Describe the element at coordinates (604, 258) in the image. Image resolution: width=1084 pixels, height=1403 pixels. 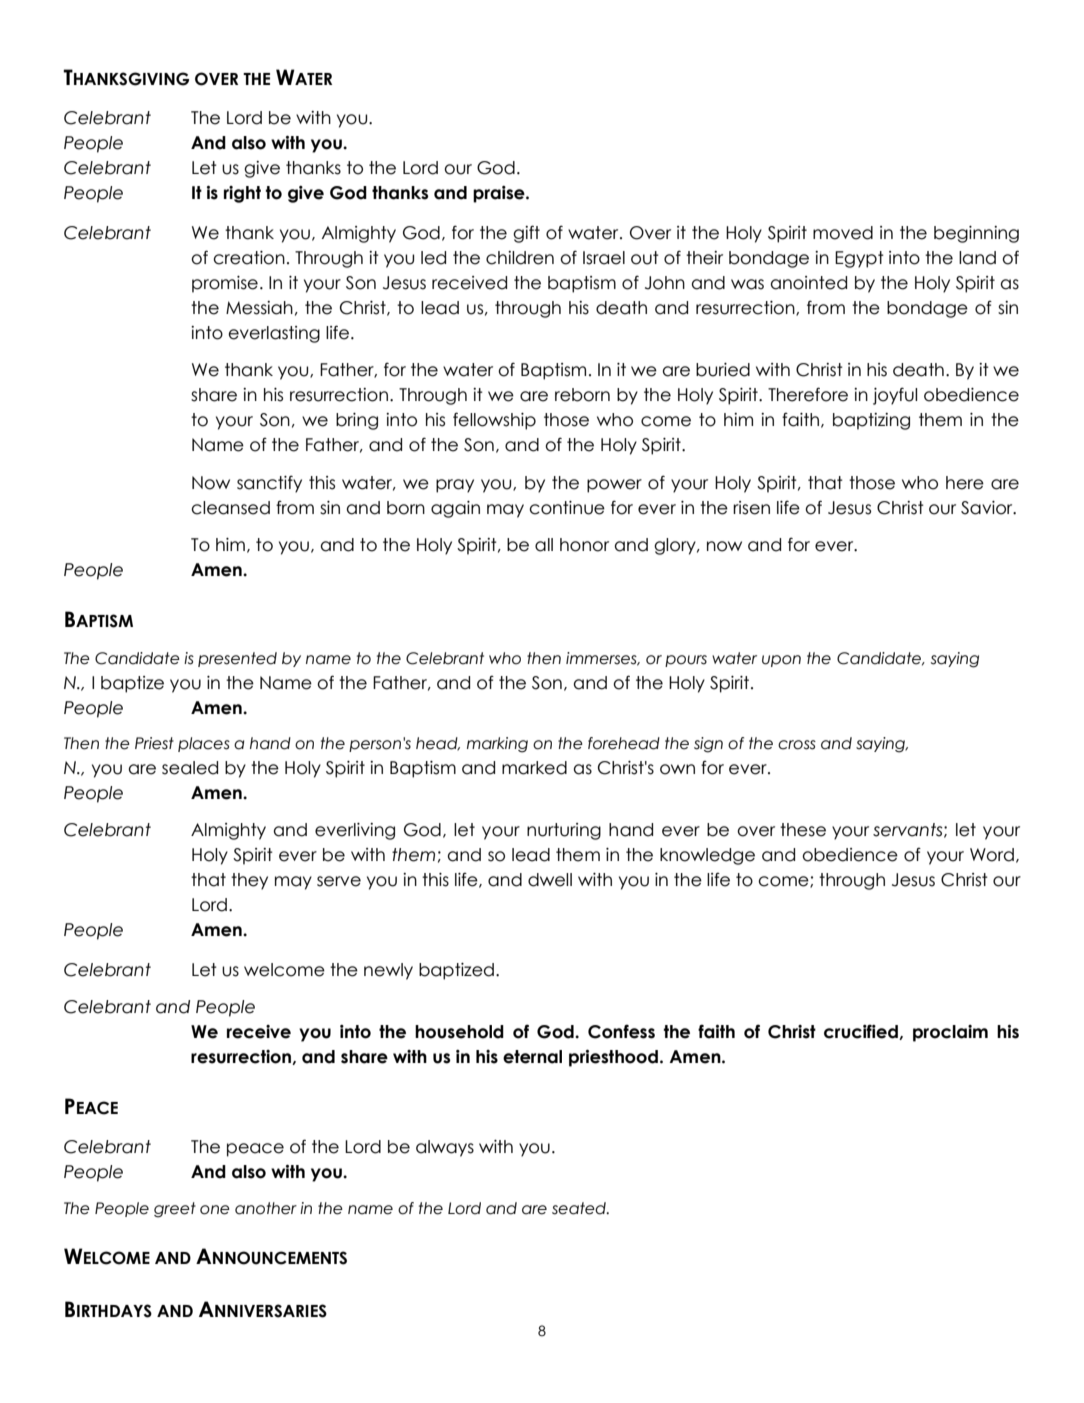
I see `Israel` at that location.
